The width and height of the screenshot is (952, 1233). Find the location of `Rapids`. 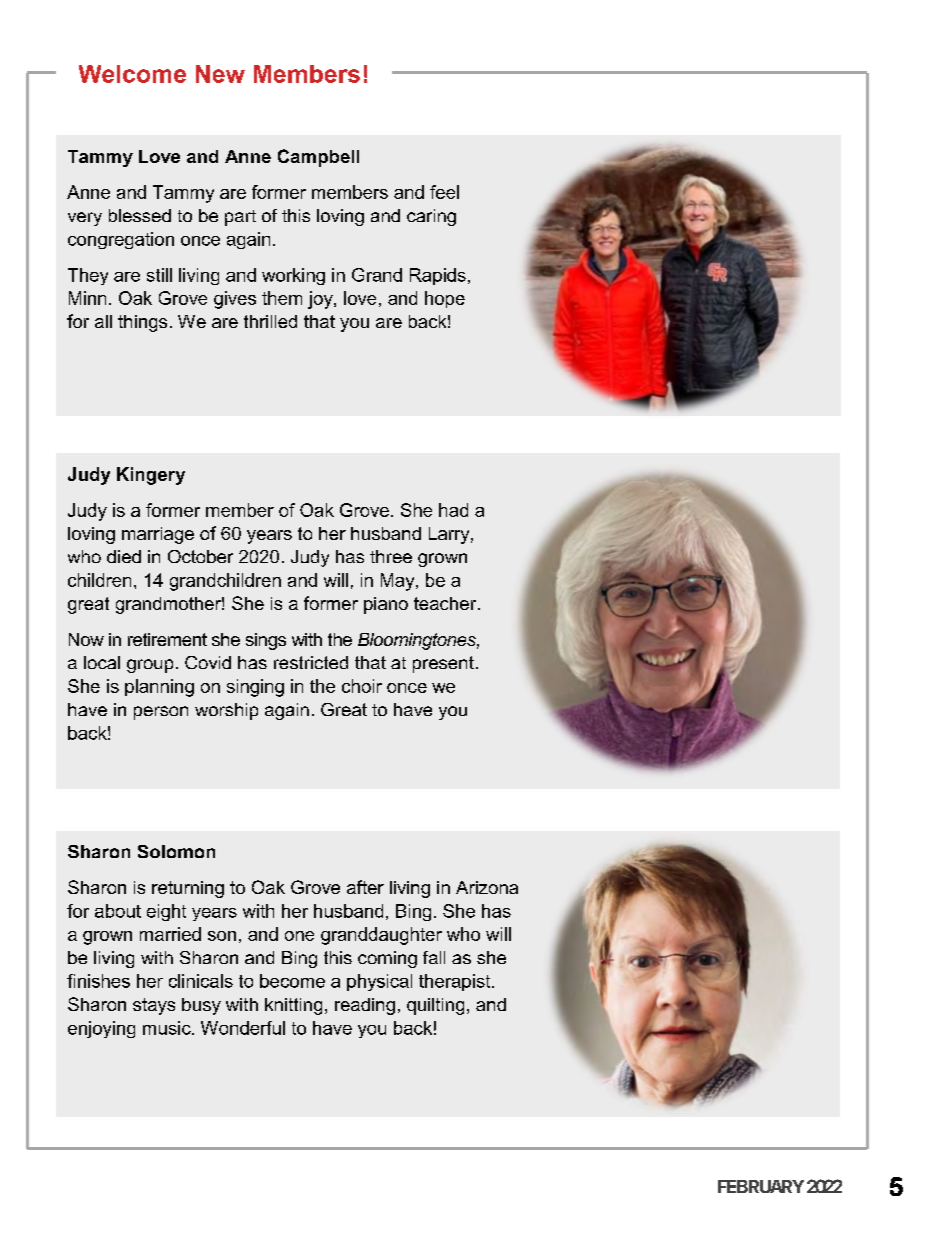

Rapids is located at coordinates (438, 276).
